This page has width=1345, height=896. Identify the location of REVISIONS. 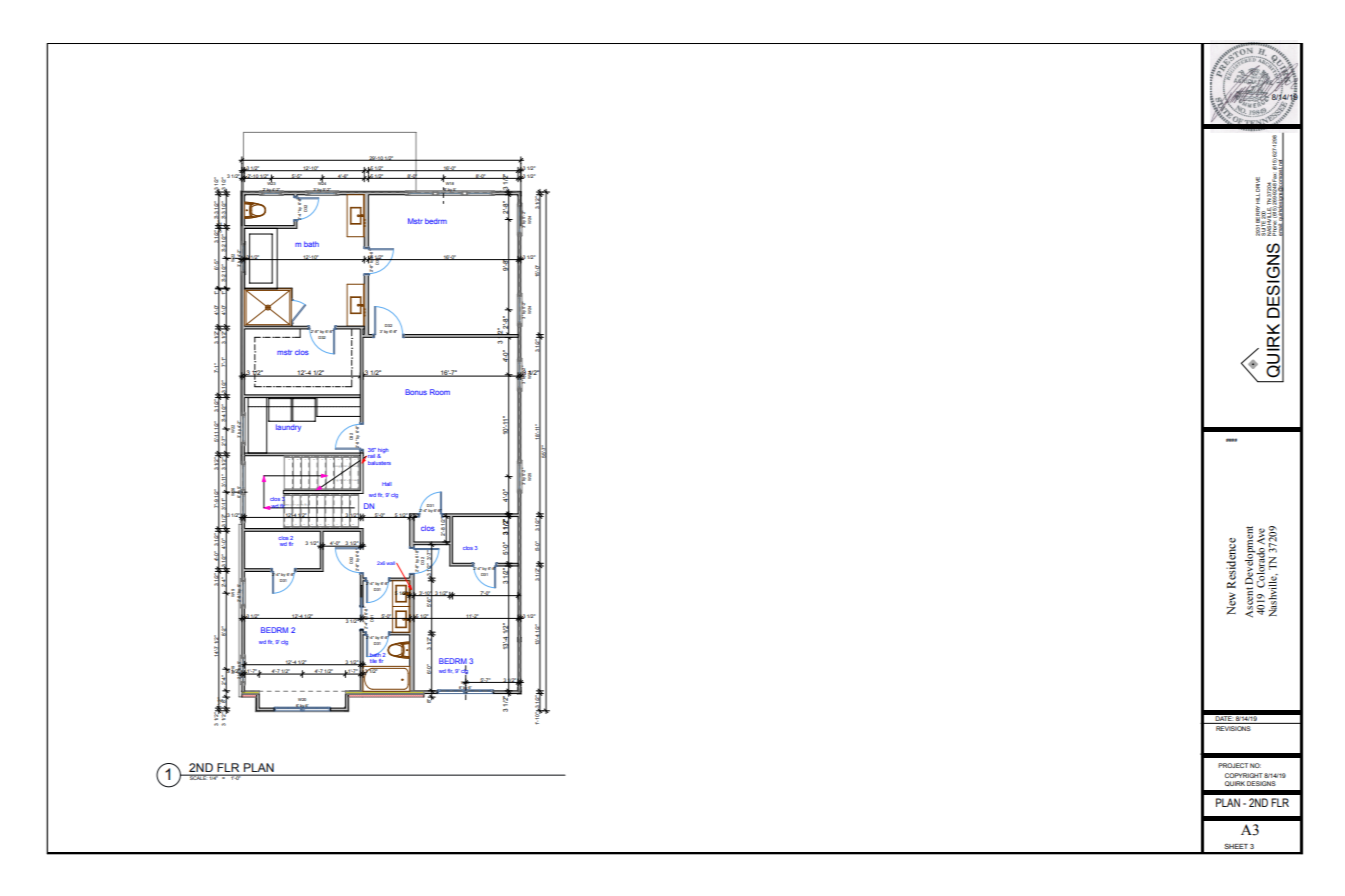
(1233, 728).
